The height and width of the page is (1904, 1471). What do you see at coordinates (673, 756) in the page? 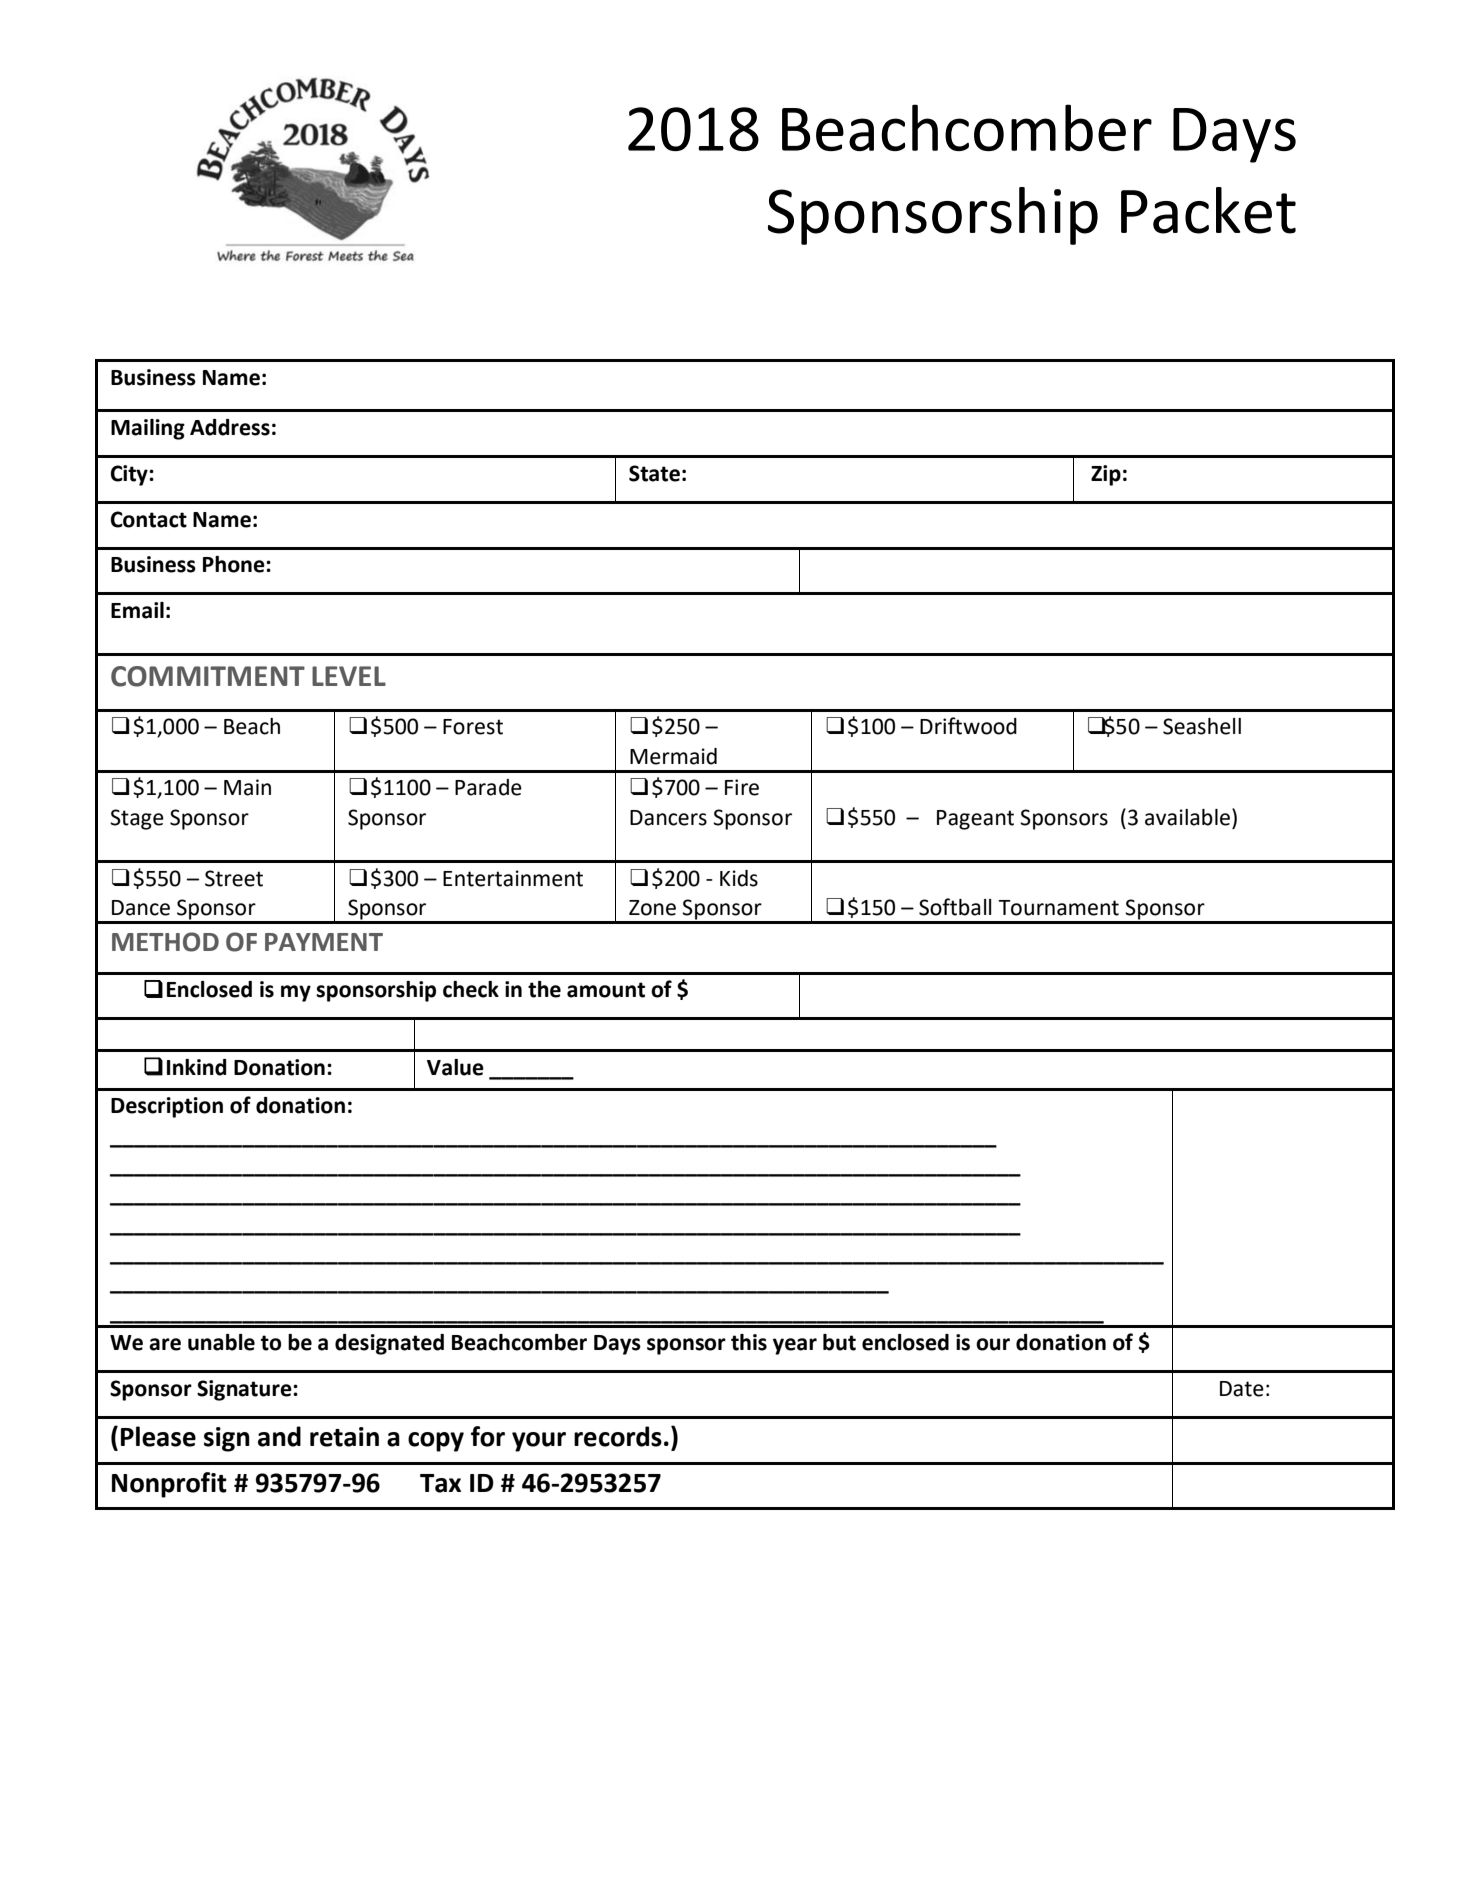
I see `Mermaid` at bounding box center [673, 756].
